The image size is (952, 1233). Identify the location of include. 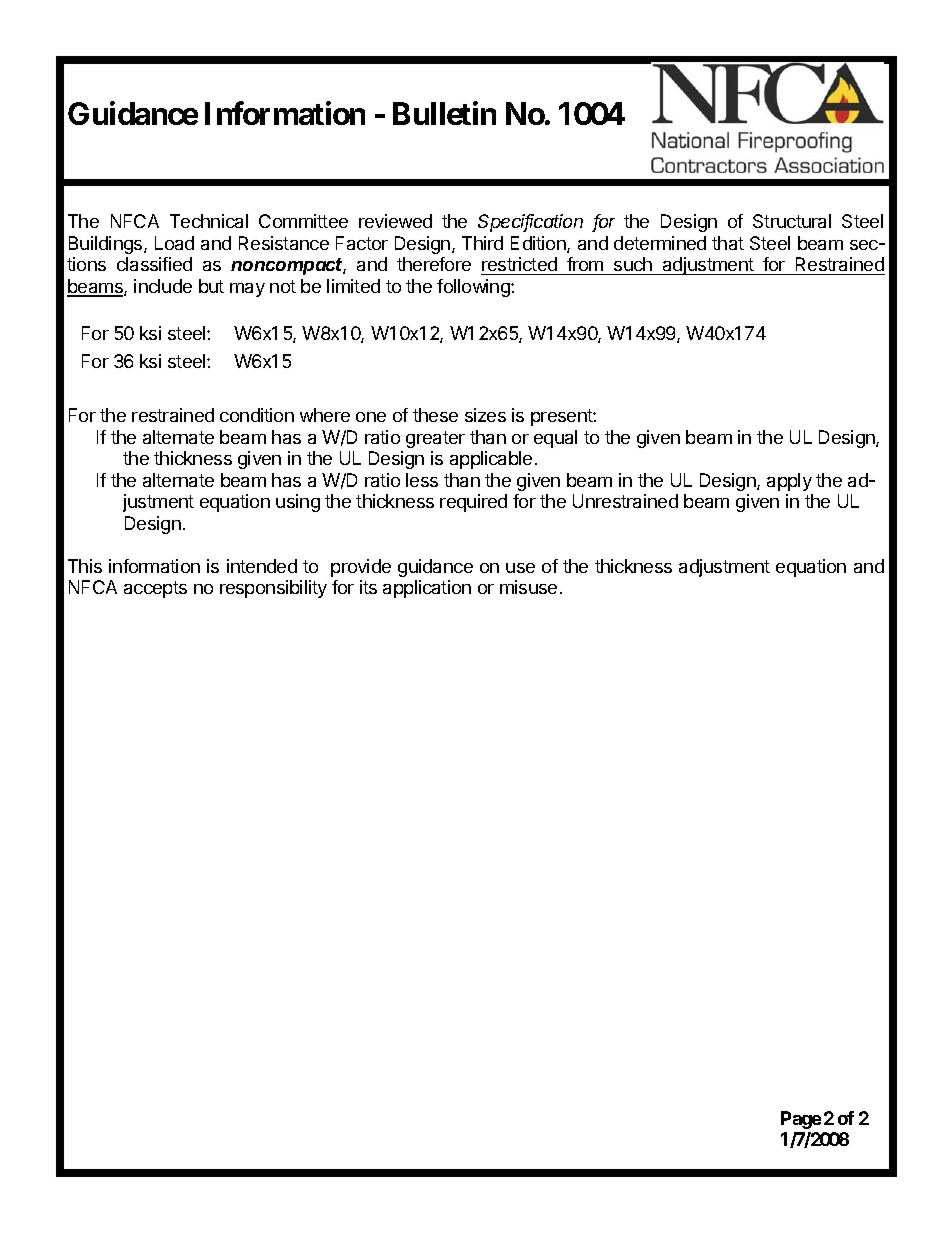
(163, 286).
